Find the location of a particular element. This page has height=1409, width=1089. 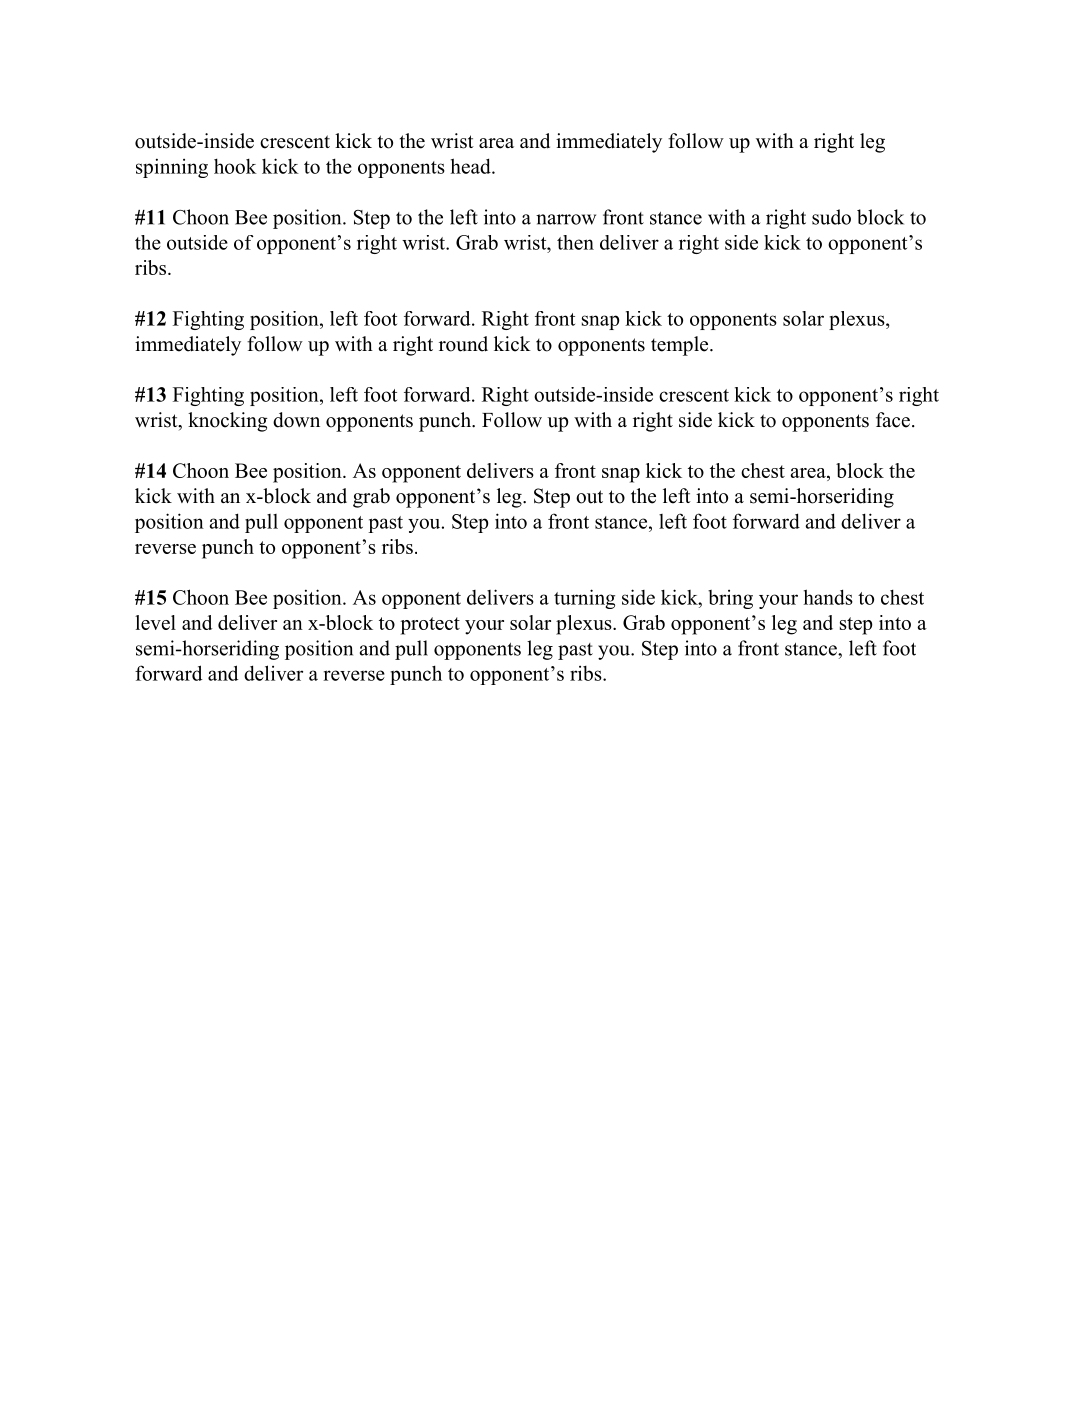

sudo is located at coordinates (831, 217).
